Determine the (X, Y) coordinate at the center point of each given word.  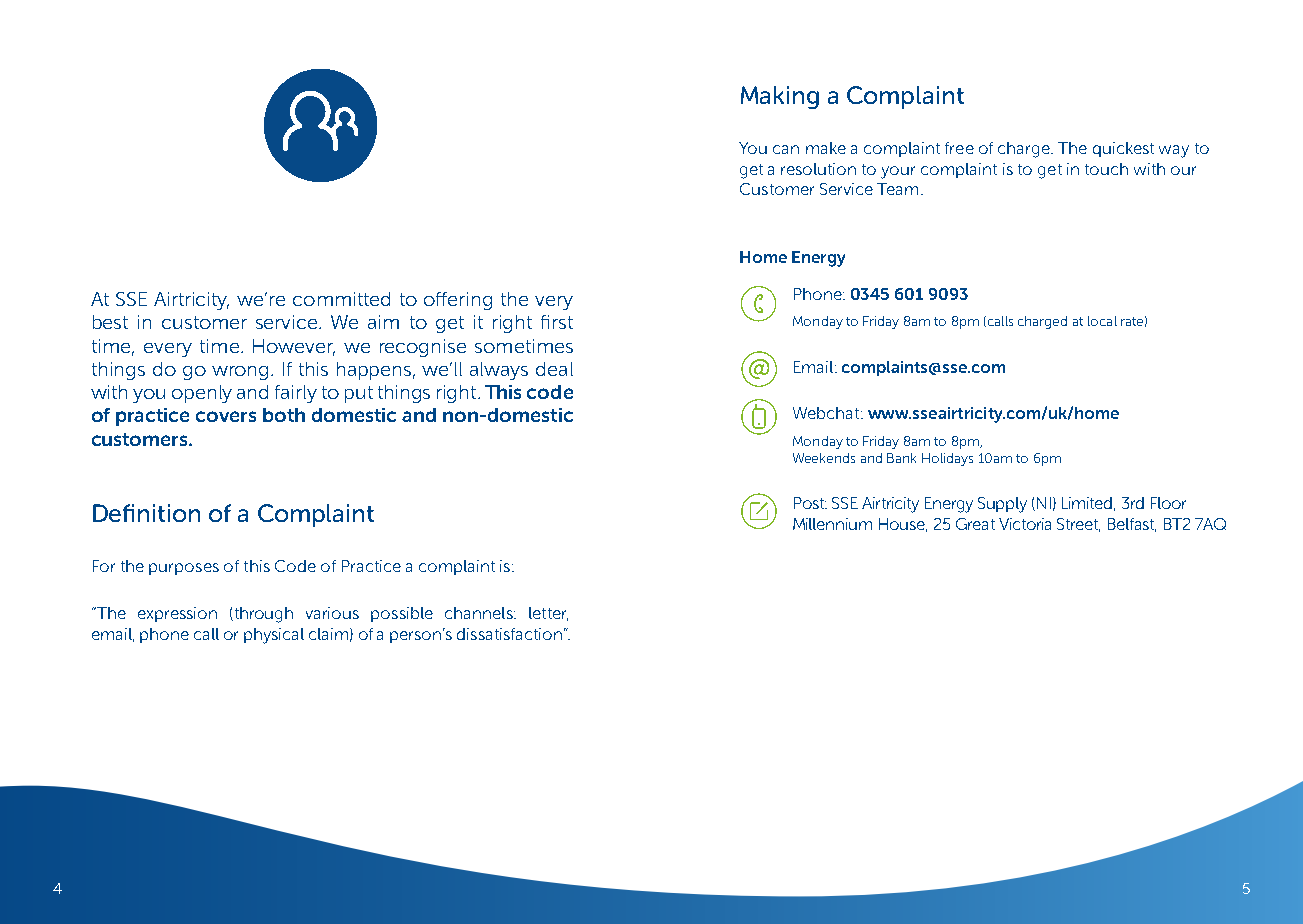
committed (341, 299)
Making (780, 97)
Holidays (947, 459)
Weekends (824, 458)
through (262, 615)
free (959, 148)
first (557, 322)
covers (226, 416)
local (1102, 321)
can (786, 149)
